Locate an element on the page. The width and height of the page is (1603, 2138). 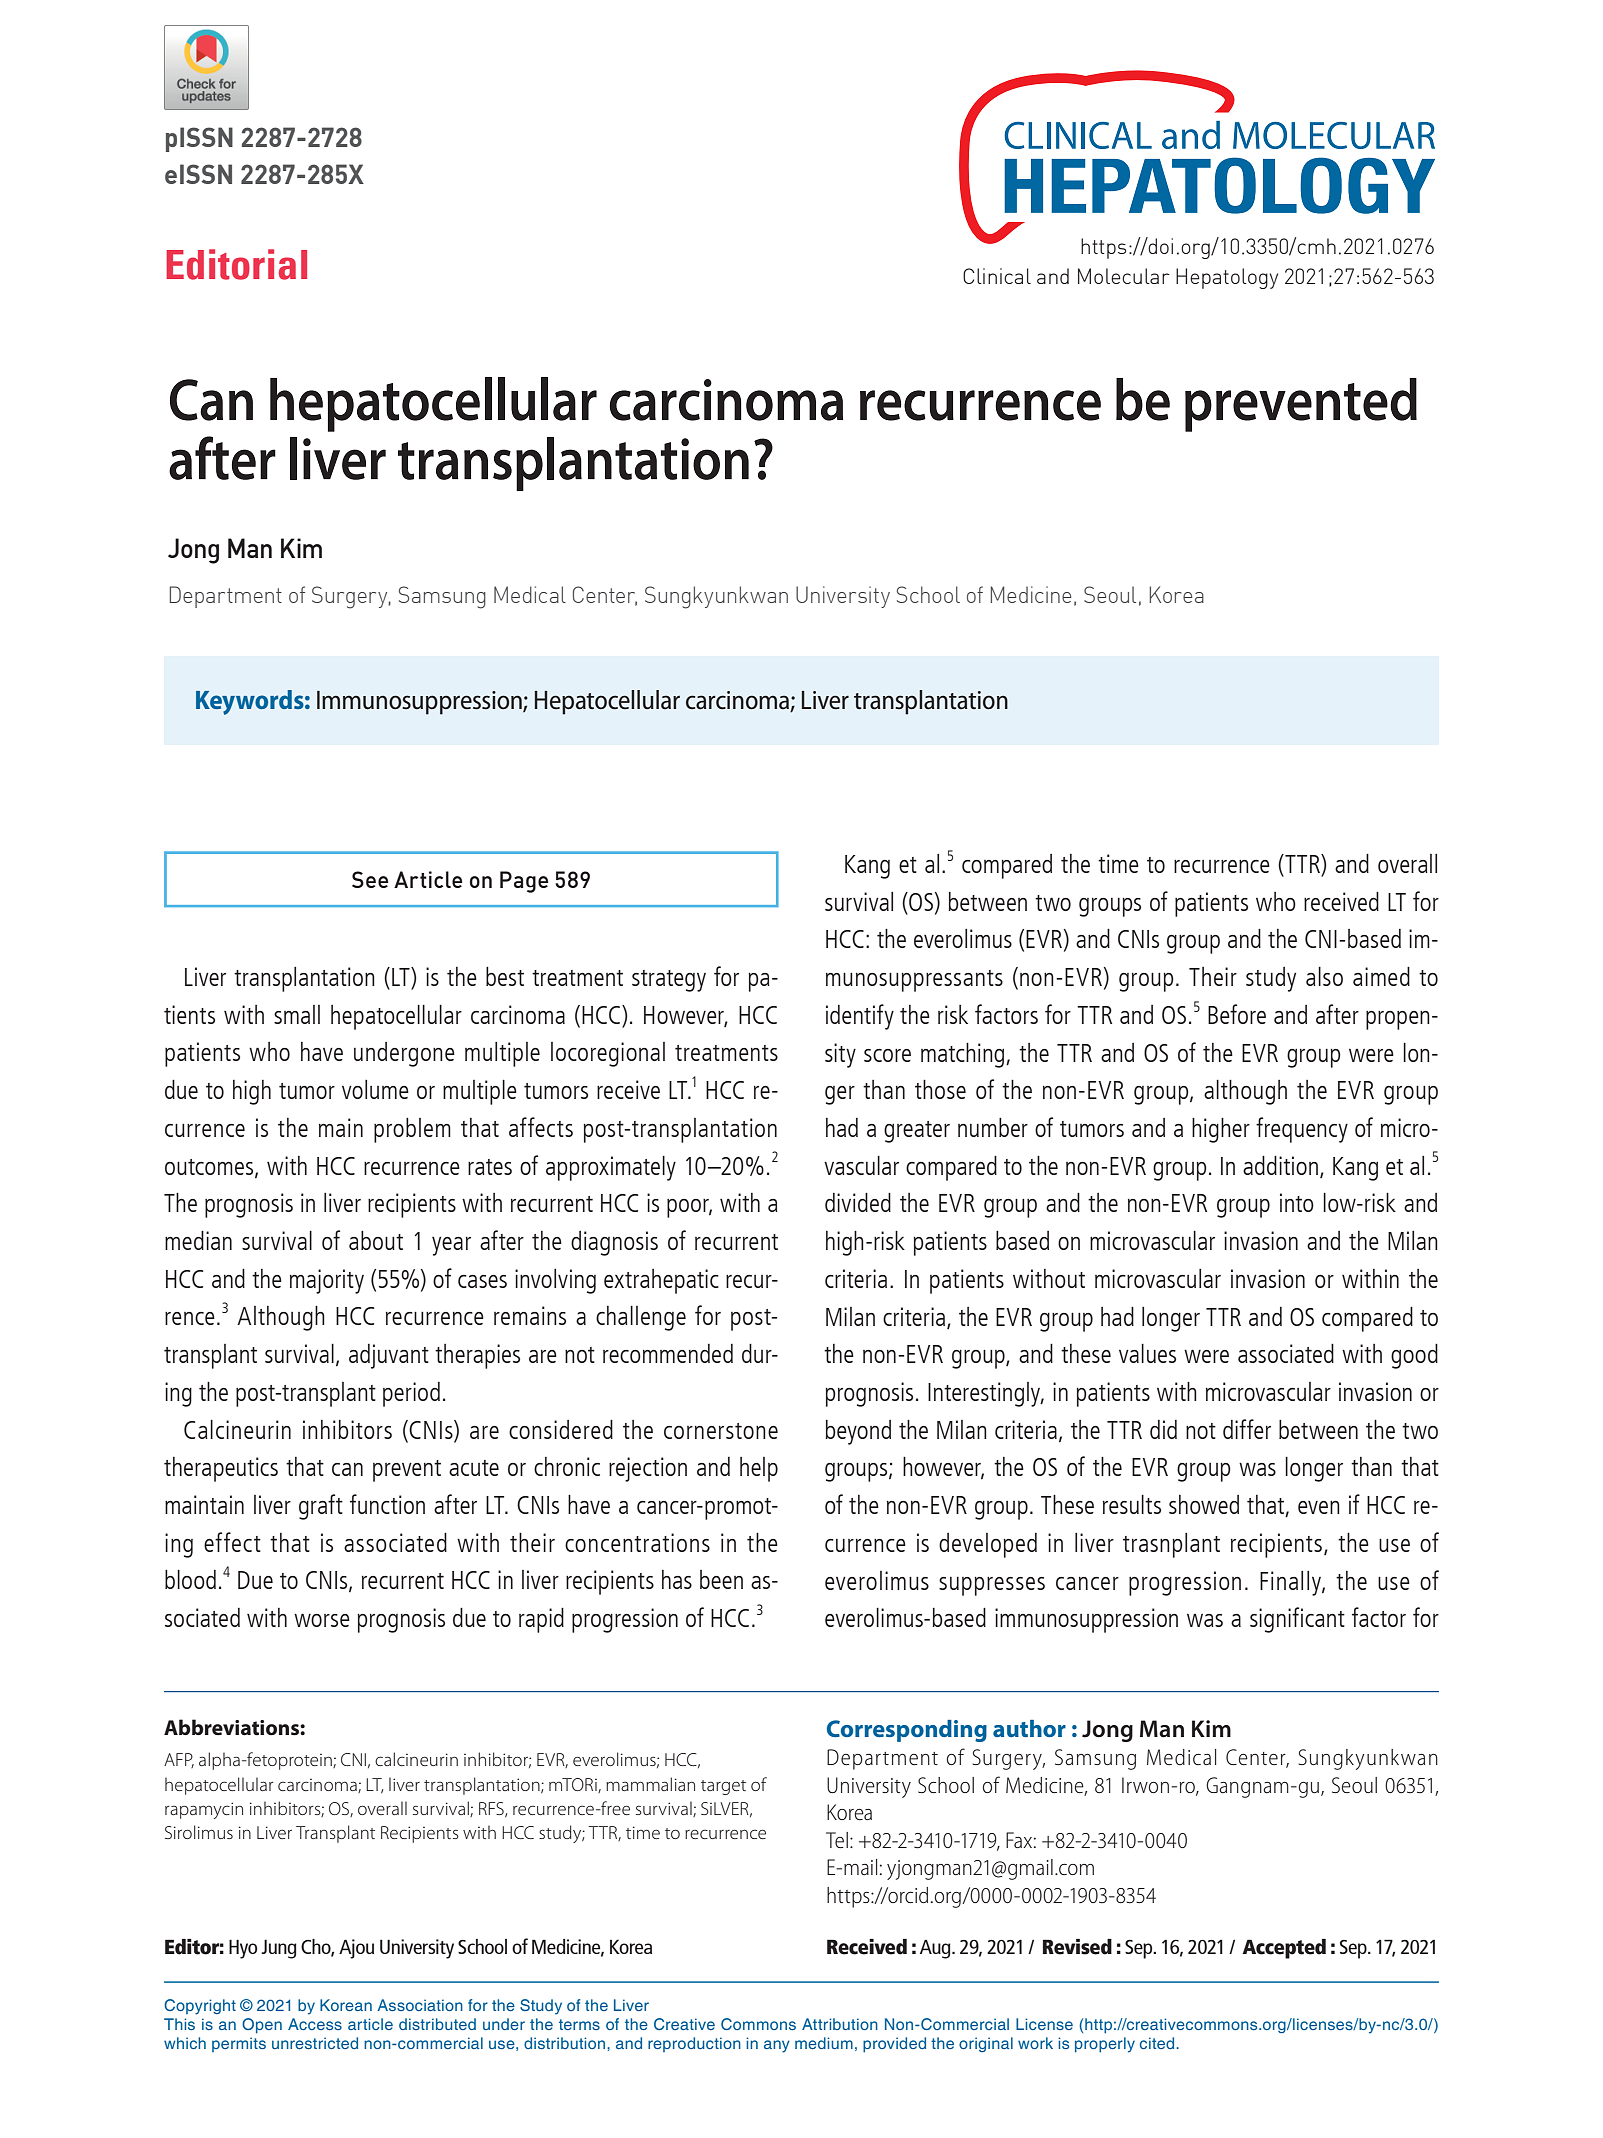
Clinical is located at coordinates (997, 276).
